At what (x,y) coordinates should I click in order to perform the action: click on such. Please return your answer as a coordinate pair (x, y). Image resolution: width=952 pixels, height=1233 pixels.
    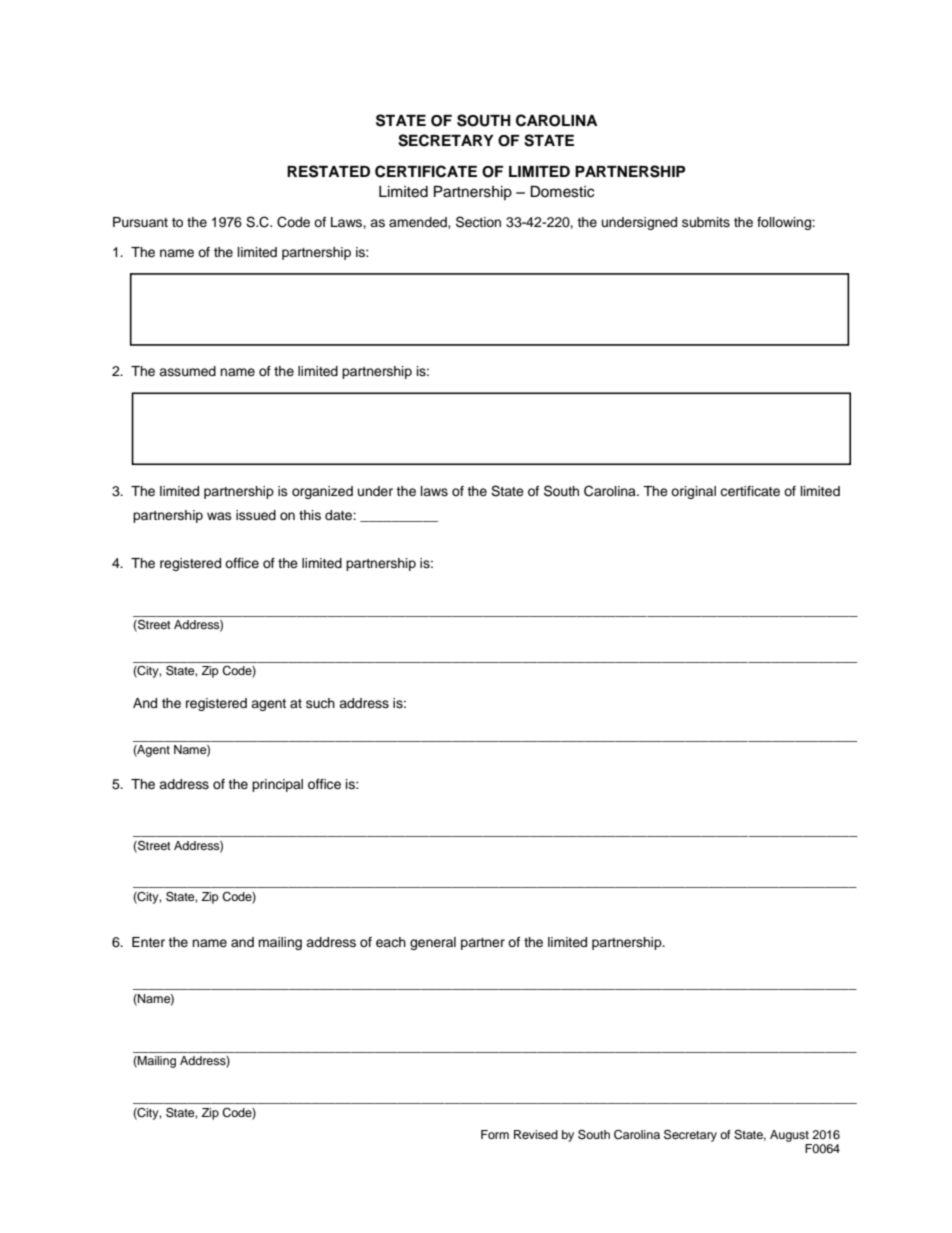
    Looking at the image, I should click on (320, 703).
